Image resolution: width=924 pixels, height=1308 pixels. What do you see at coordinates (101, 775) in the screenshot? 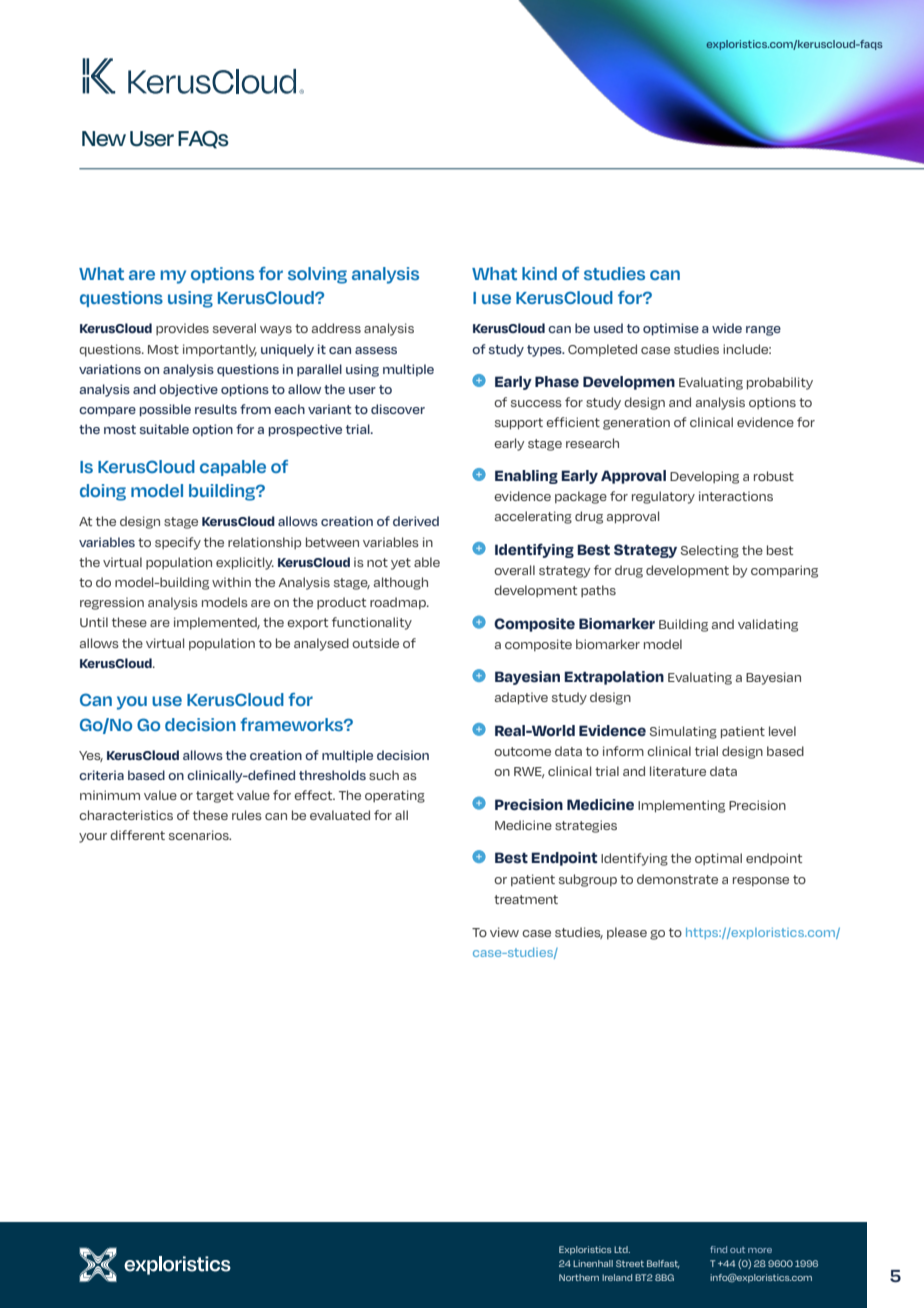
I see `criteria` at bounding box center [101, 775].
